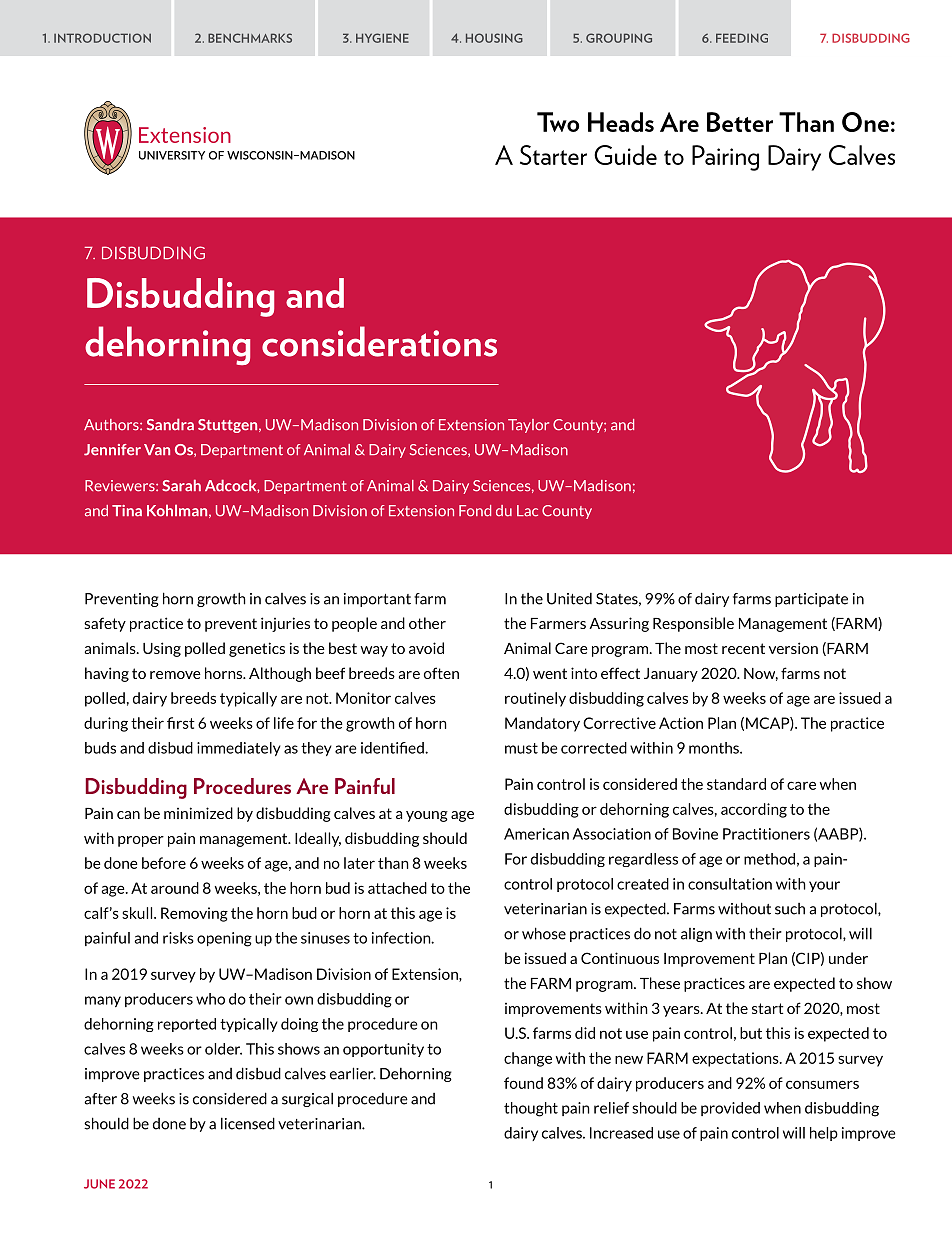 The image size is (952, 1233). What do you see at coordinates (250, 38) in the document?
I see `BENCHMARKS` at bounding box center [250, 38].
